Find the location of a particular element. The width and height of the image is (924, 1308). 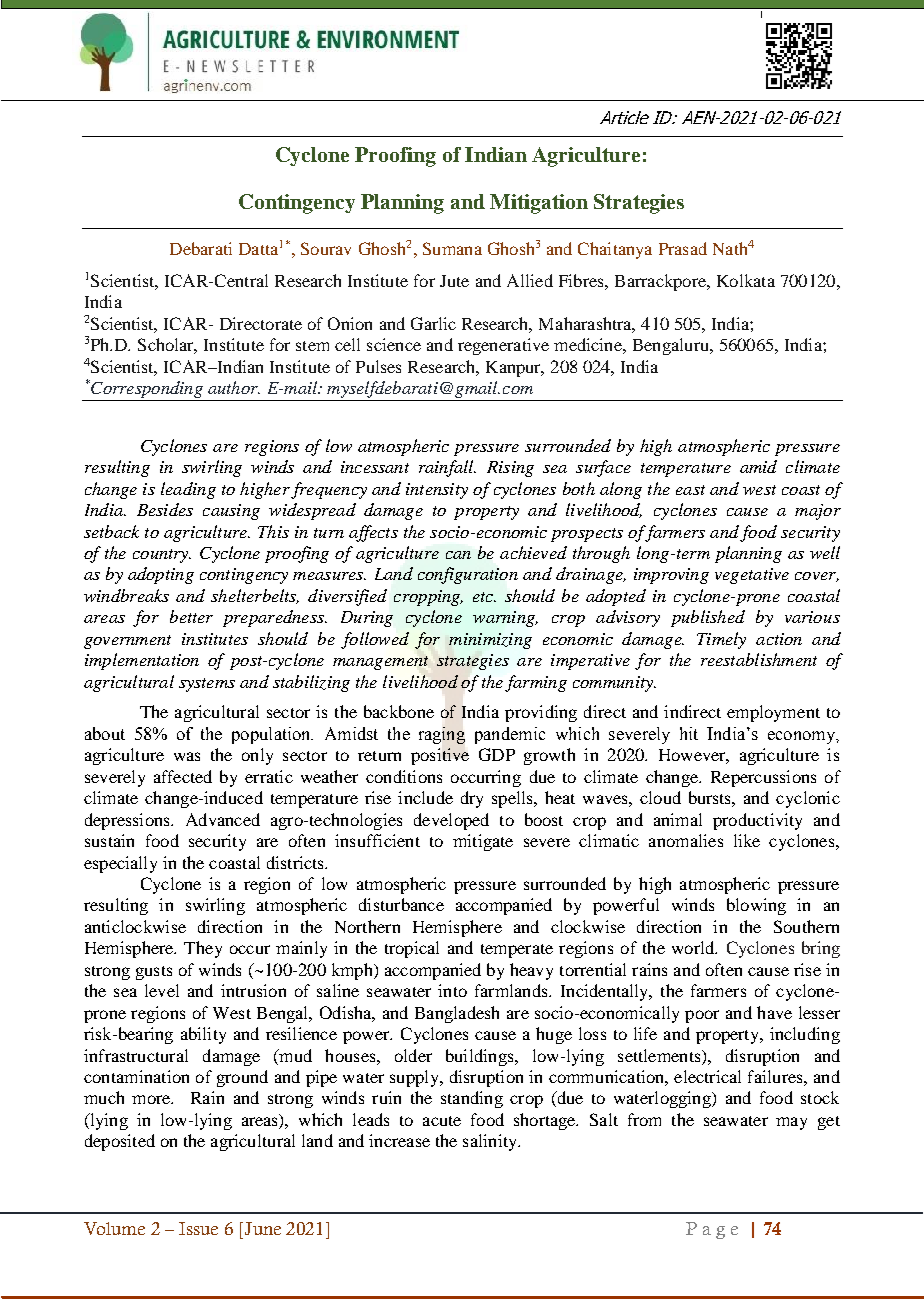

Issue is located at coordinates (198, 1228).
